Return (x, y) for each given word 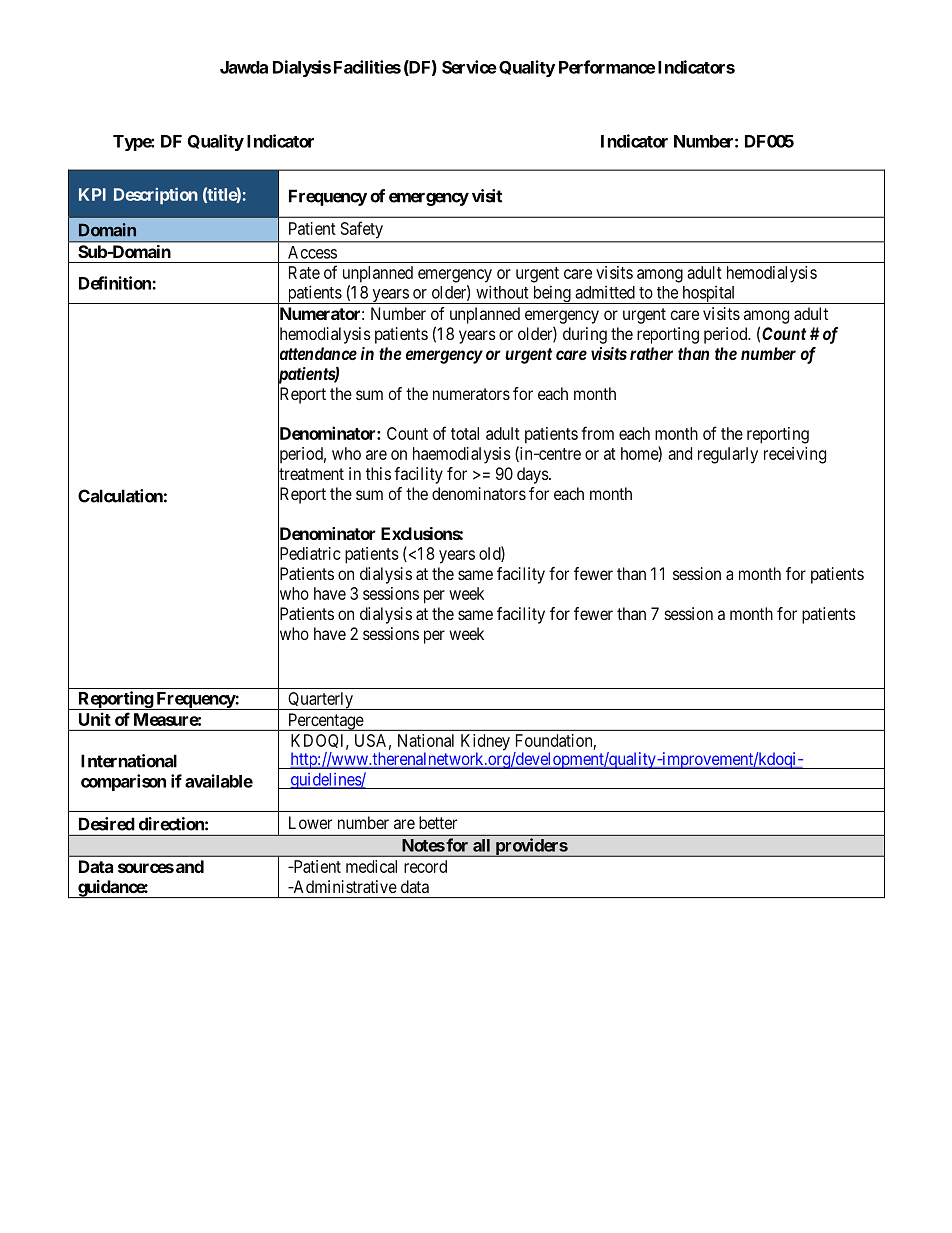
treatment (311, 475)
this (378, 473)
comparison (123, 782)
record (425, 866)
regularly (728, 455)
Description (156, 195)
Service (469, 67)
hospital (709, 294)
